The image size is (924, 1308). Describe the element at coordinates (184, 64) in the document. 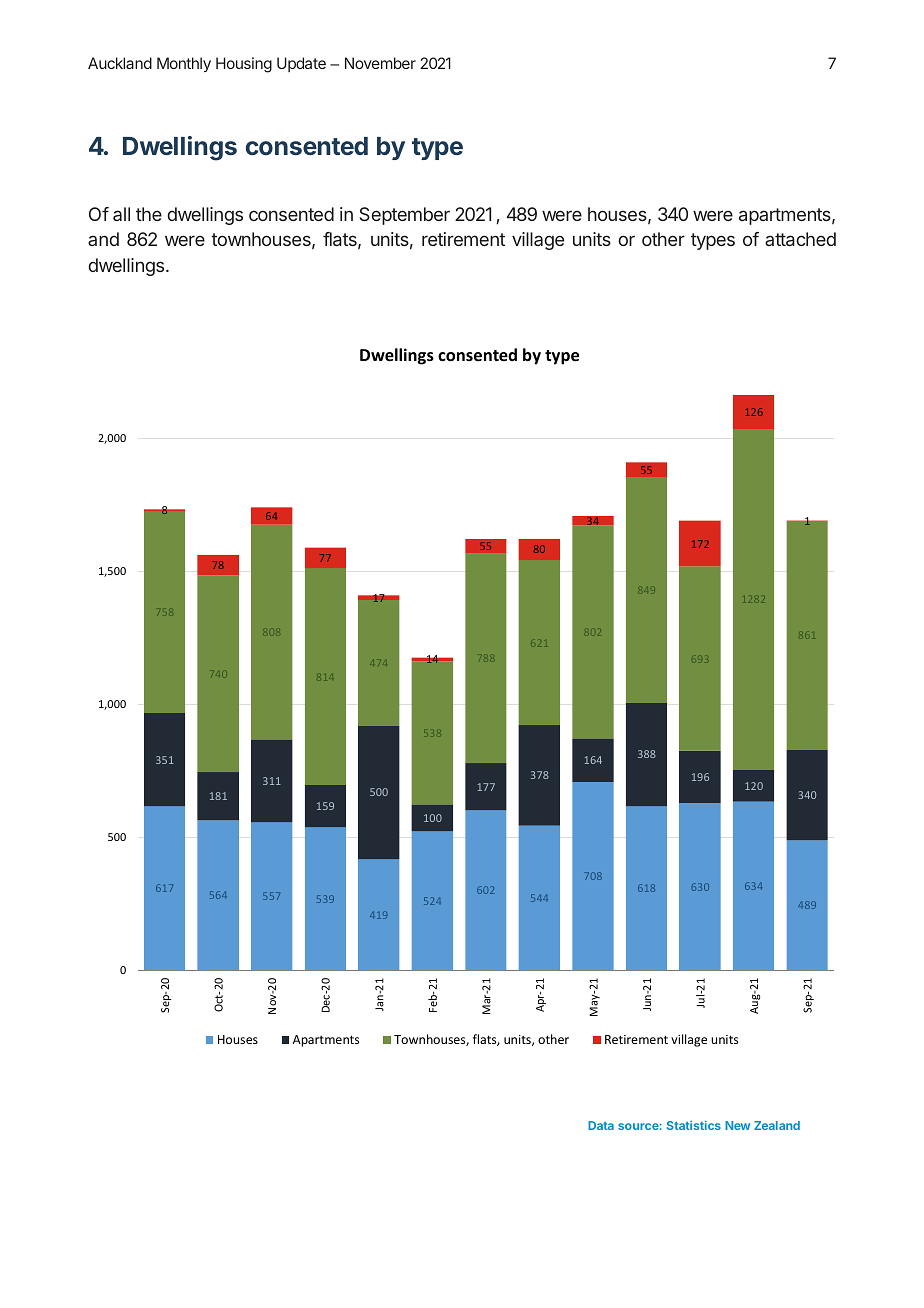

I see `Monthly` at that location.
